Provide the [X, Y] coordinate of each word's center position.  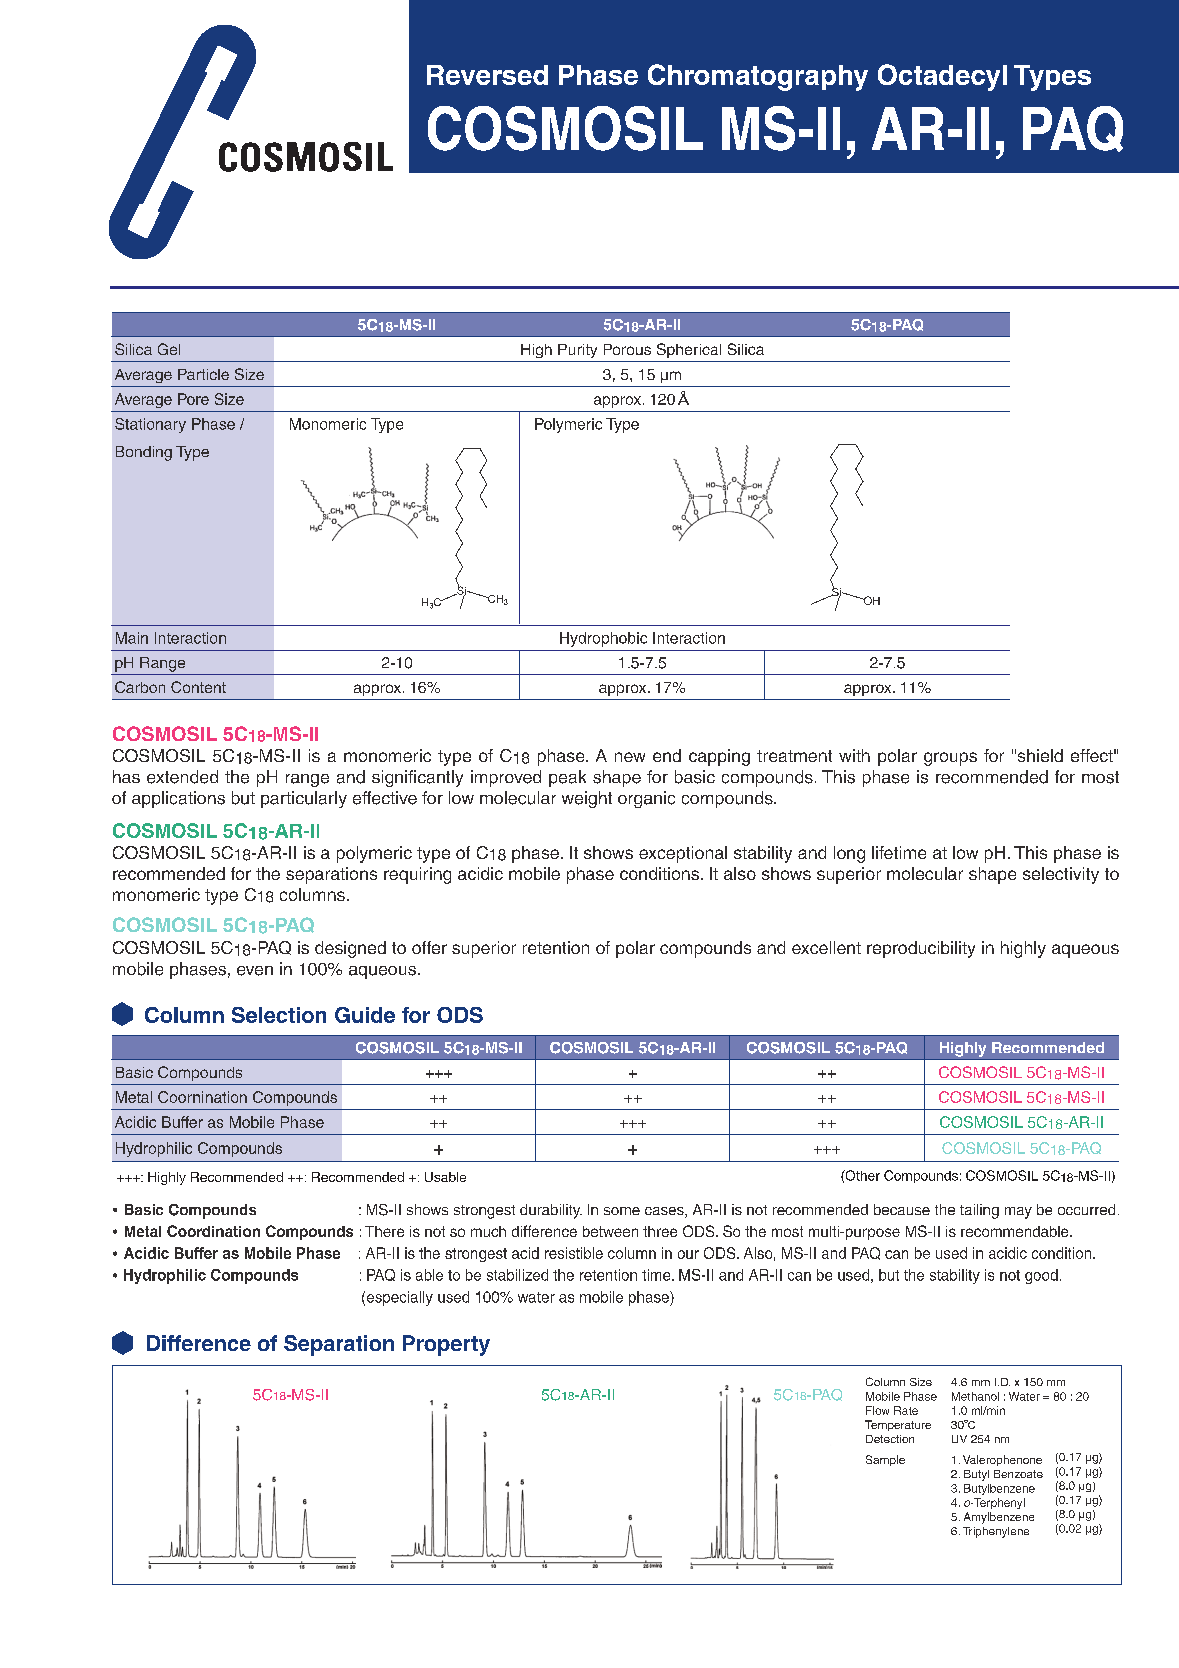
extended [182, 777]
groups [950, 759]
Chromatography [758, 77]
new [630, 757]
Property [446, 1345]
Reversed [487, 75]
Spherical [689, 350]
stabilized [517, 1275]
